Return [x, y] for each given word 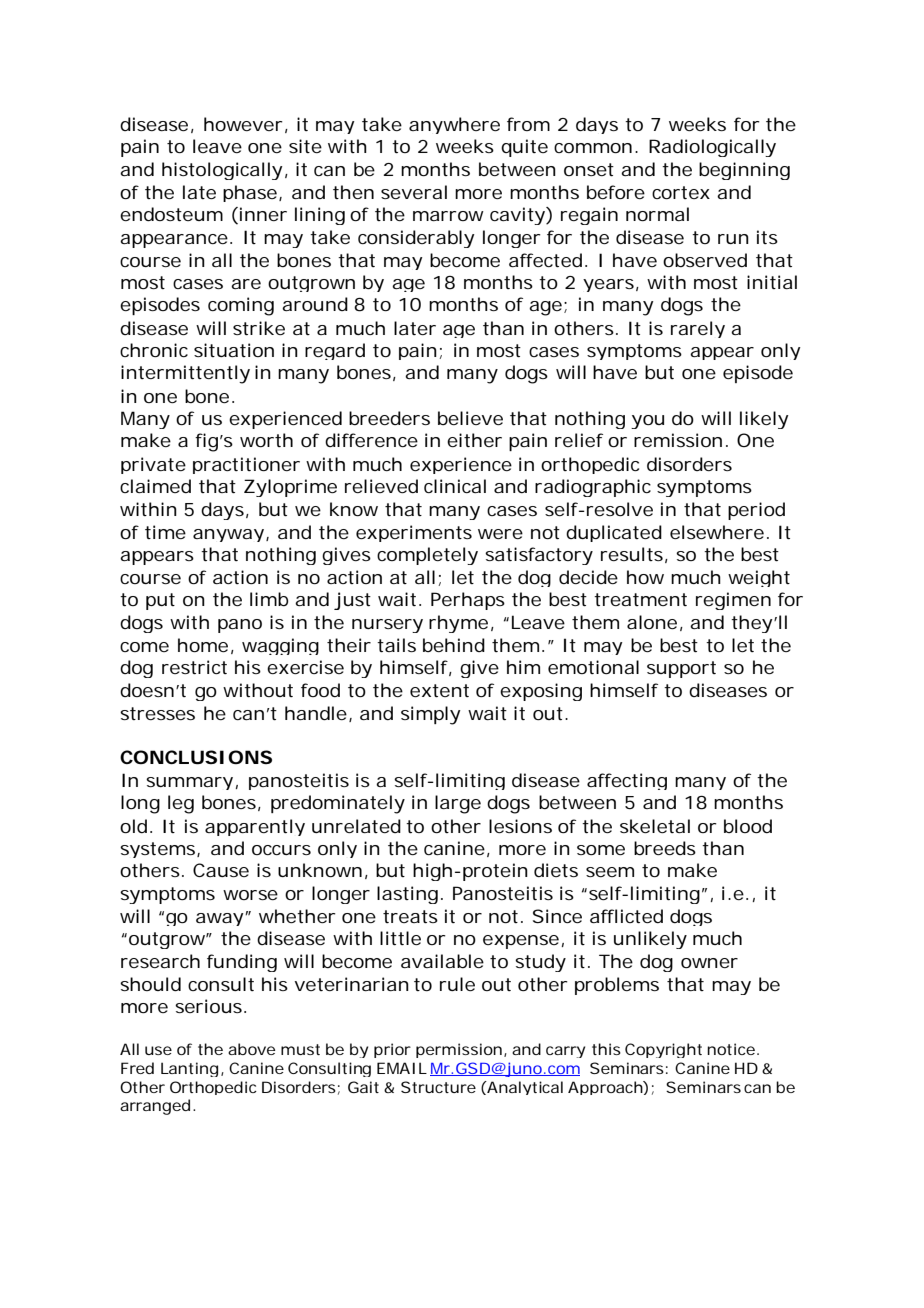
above [251, 1049]
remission [678, 440]
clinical [455, 486]
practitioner [246, 465]
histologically [222, 171]
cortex [681, 192]
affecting [627, 781]
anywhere [454, 125]
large [458, 804]
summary [189, 783]
